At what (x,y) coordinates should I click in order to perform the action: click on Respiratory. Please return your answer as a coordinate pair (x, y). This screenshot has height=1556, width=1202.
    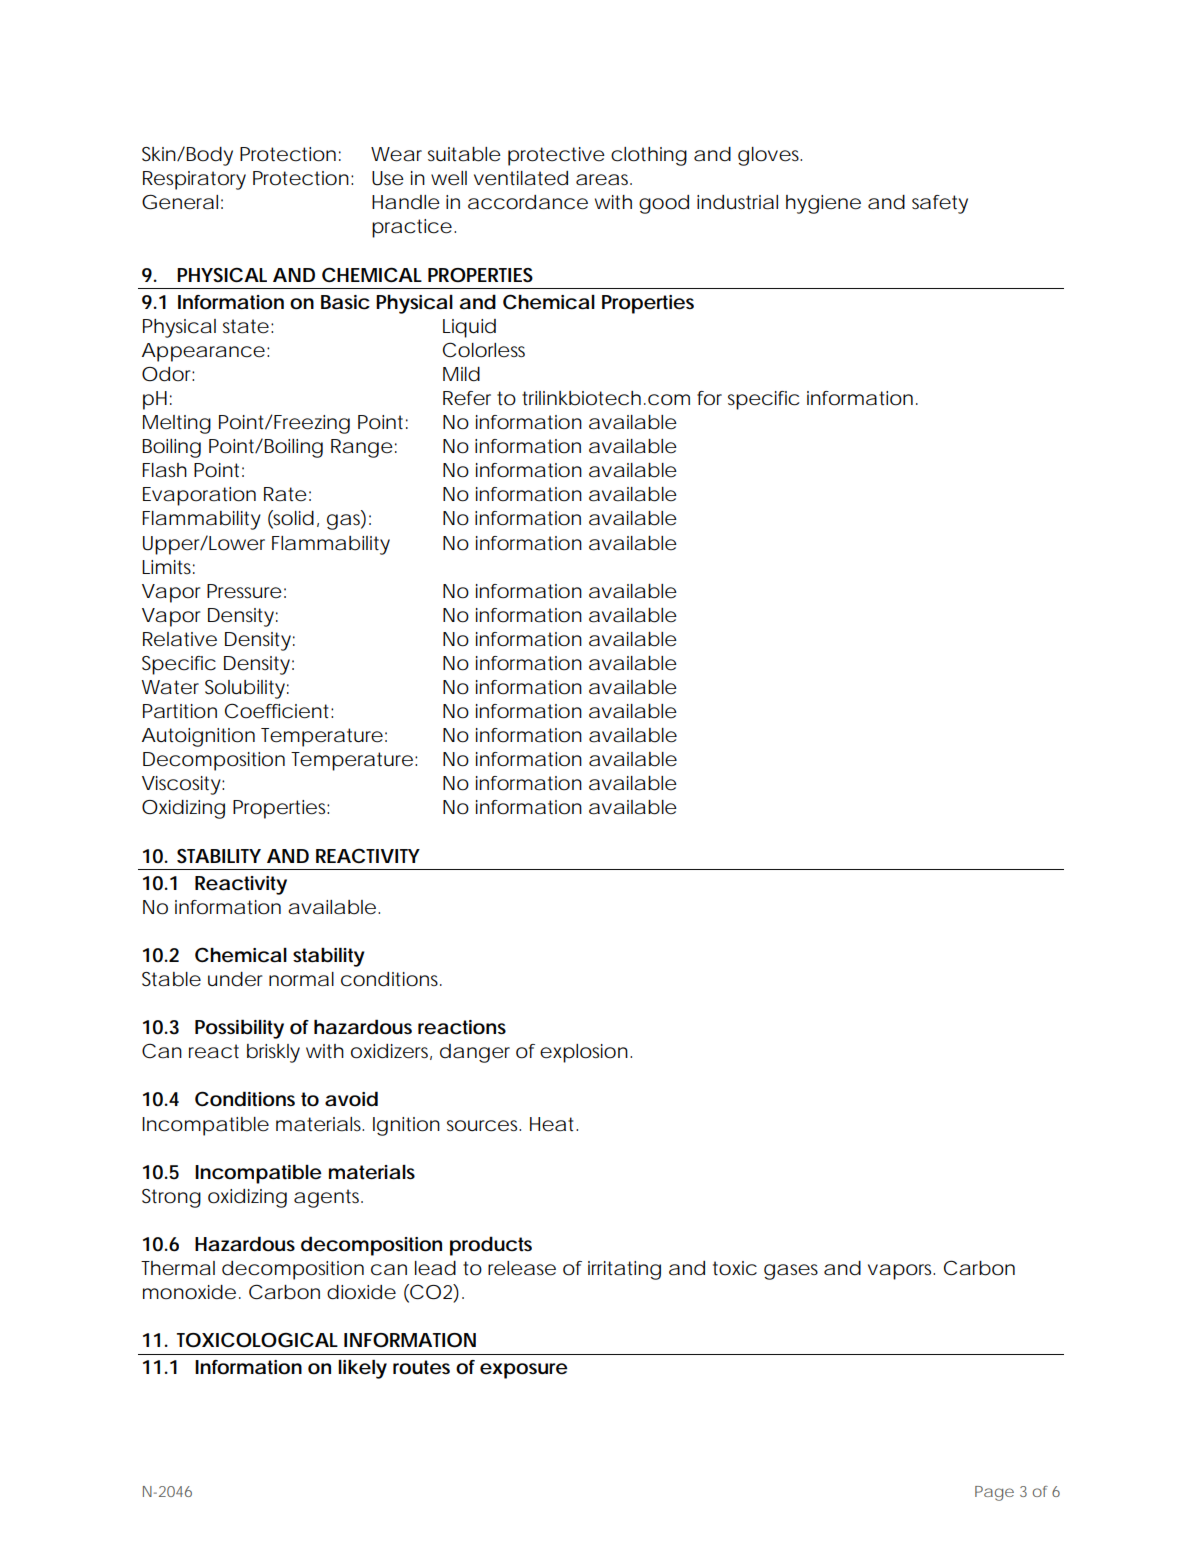
    Looking at the image, I should click on (194, 180).
